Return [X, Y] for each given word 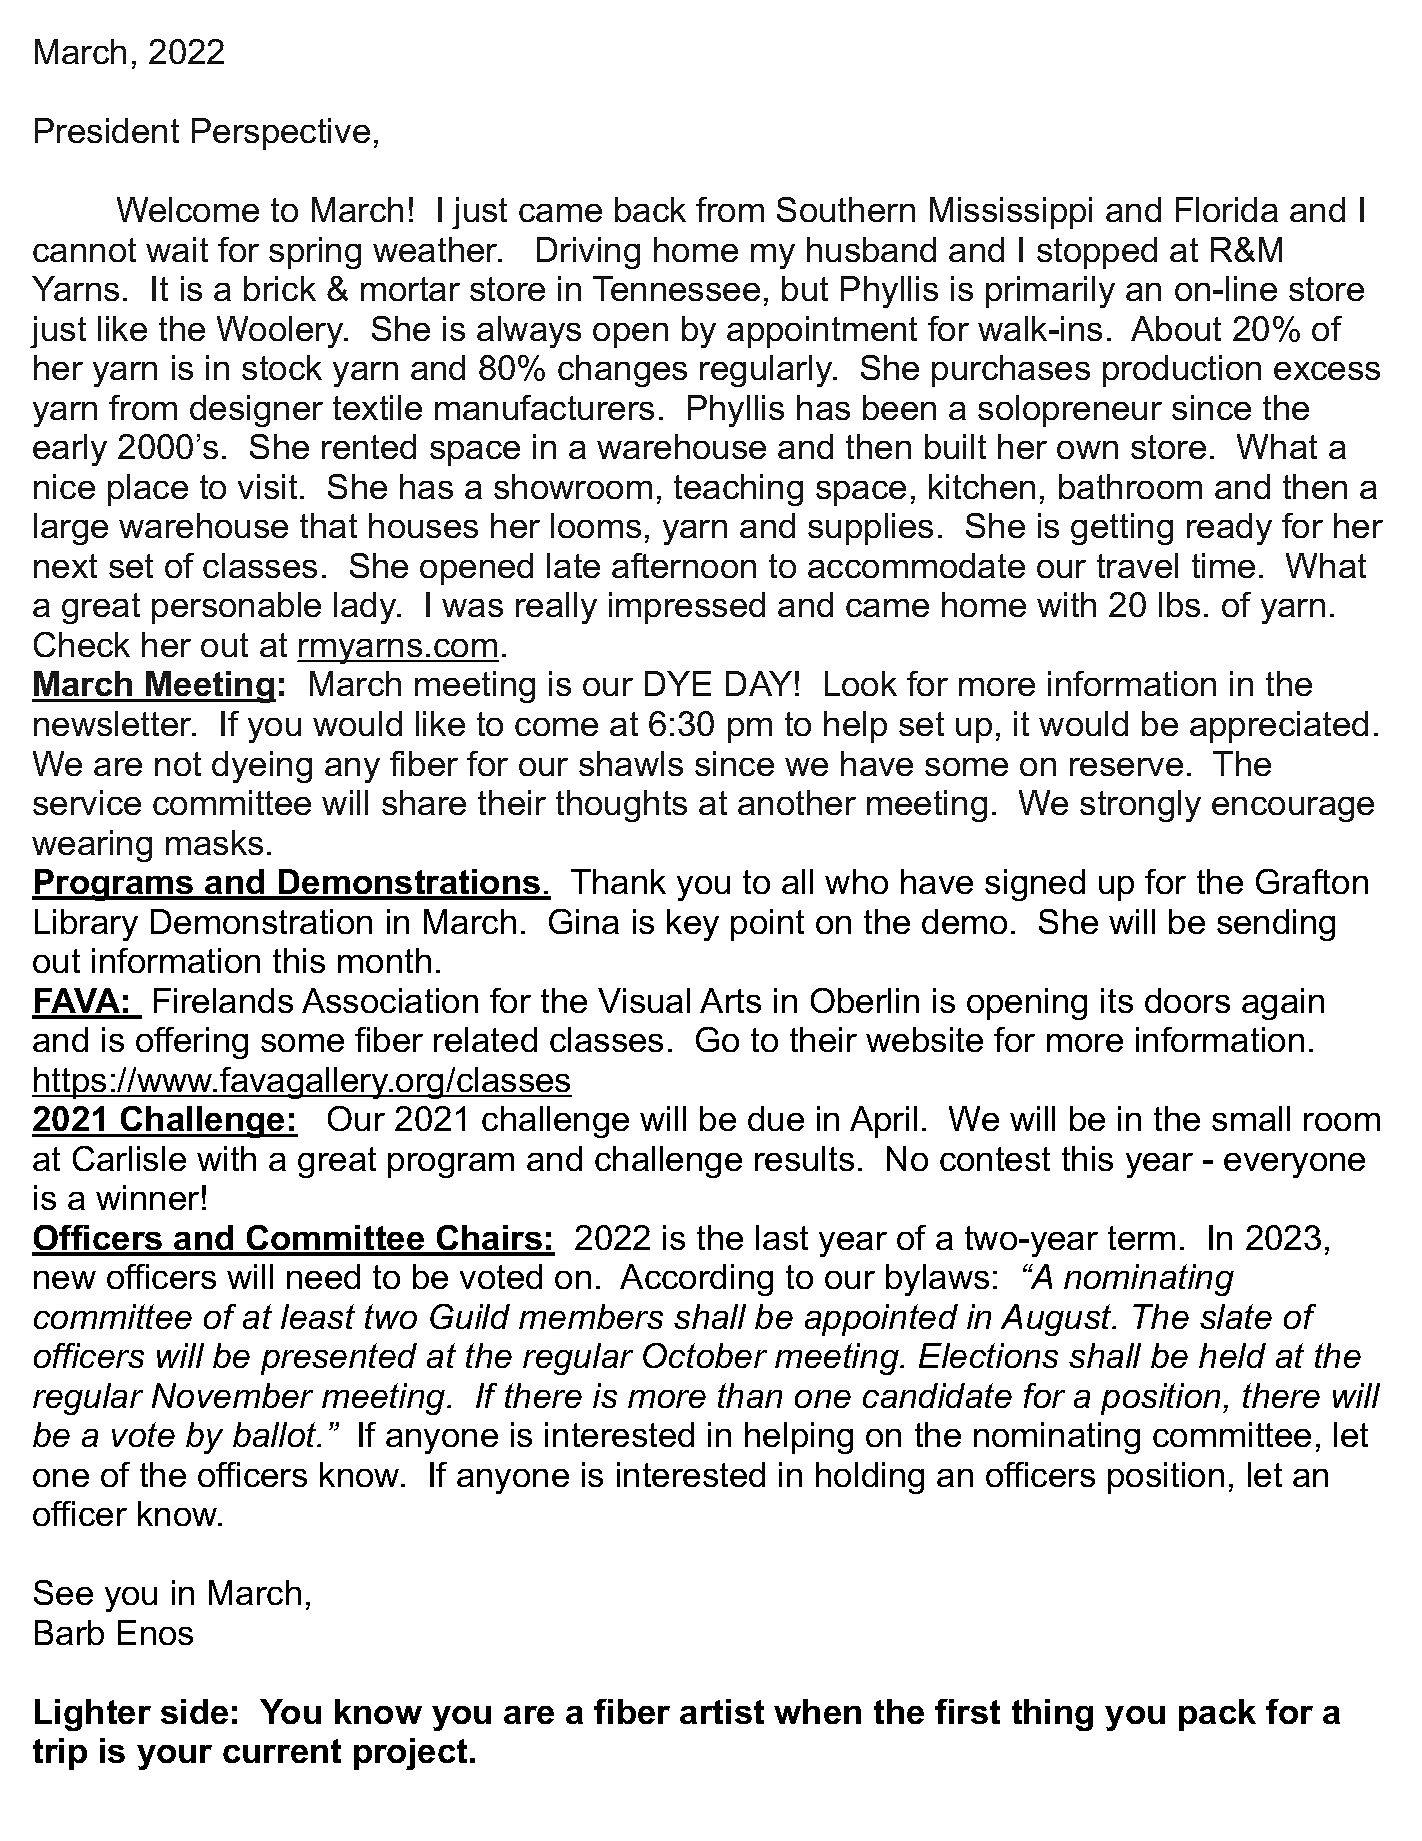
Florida [1227, 209]
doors [1187, 1000]
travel [1137, 565]
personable [236, 608]
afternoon [684, 565]
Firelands [223, 1000]
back [650, 209]
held [1232, 1355]
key [693, 925]
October [705, 1355]
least [318, 1316]
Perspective [281, 134]
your [174, 1757]
